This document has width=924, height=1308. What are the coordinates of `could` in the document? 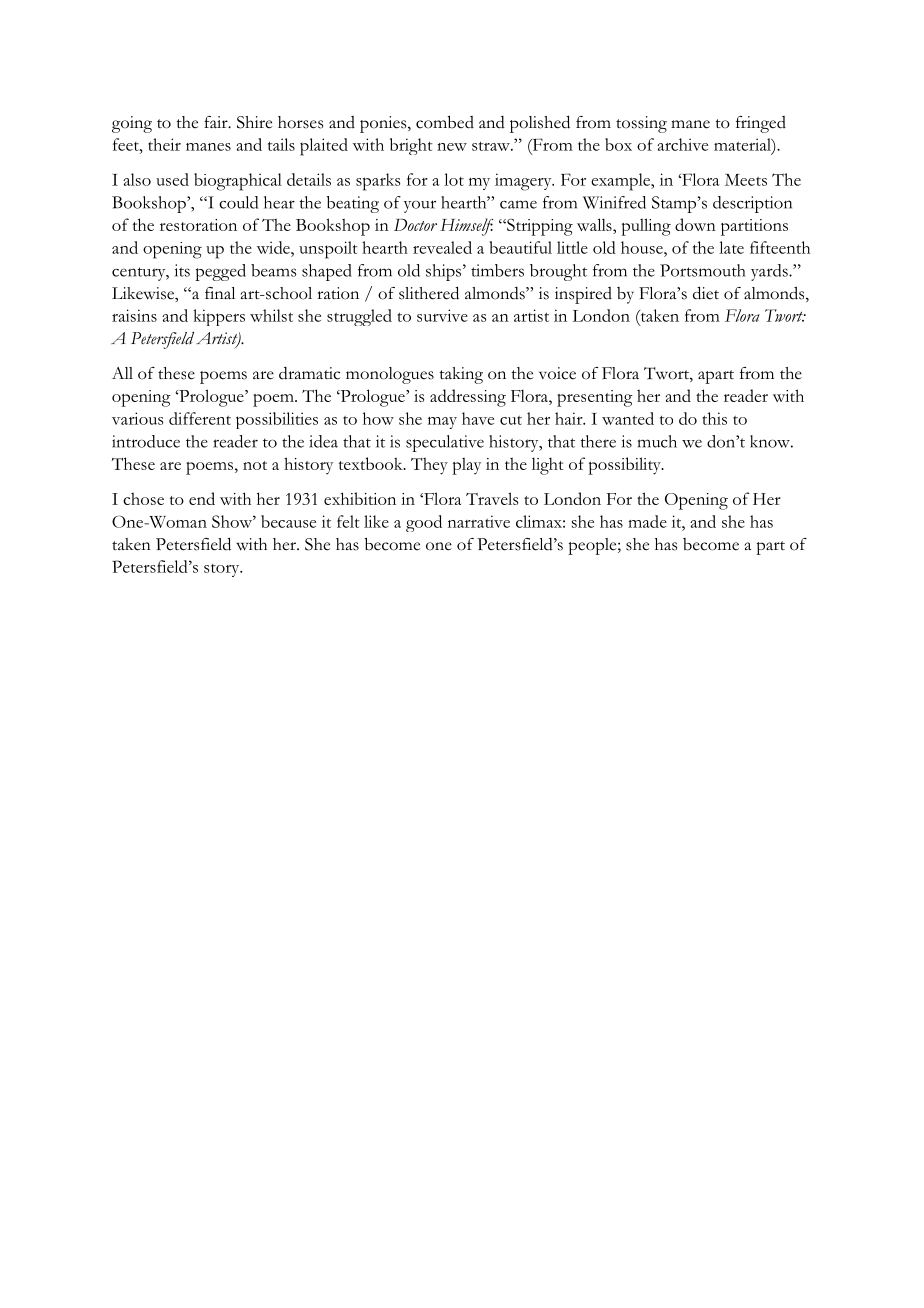 It's located at (238, 202).
